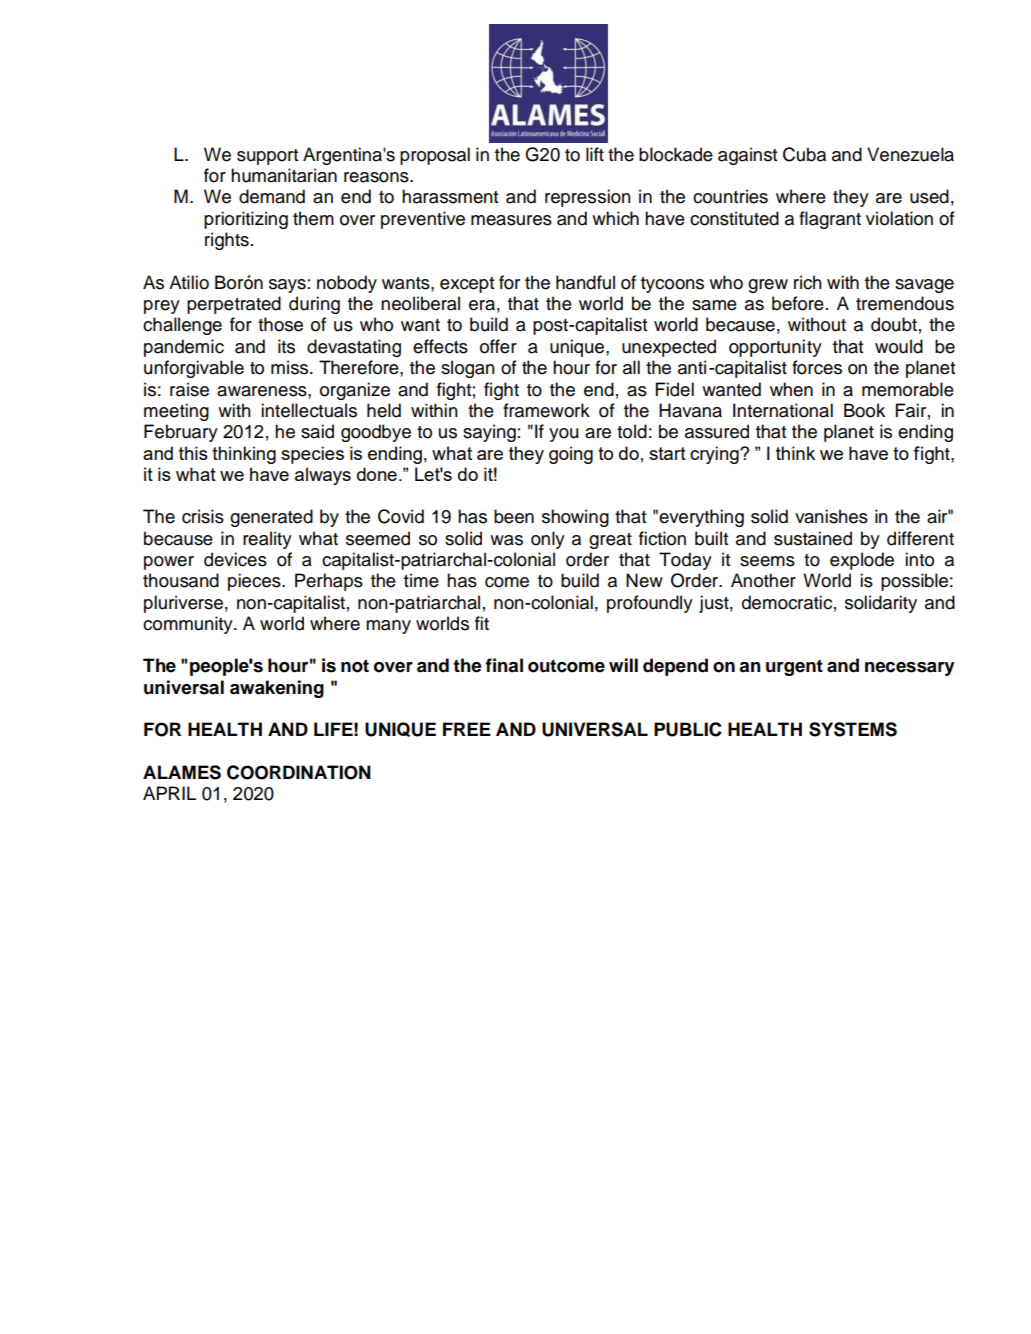 The height and width of the screenshot is (1334, 1031). I want to click on going, so click(571, 455).
